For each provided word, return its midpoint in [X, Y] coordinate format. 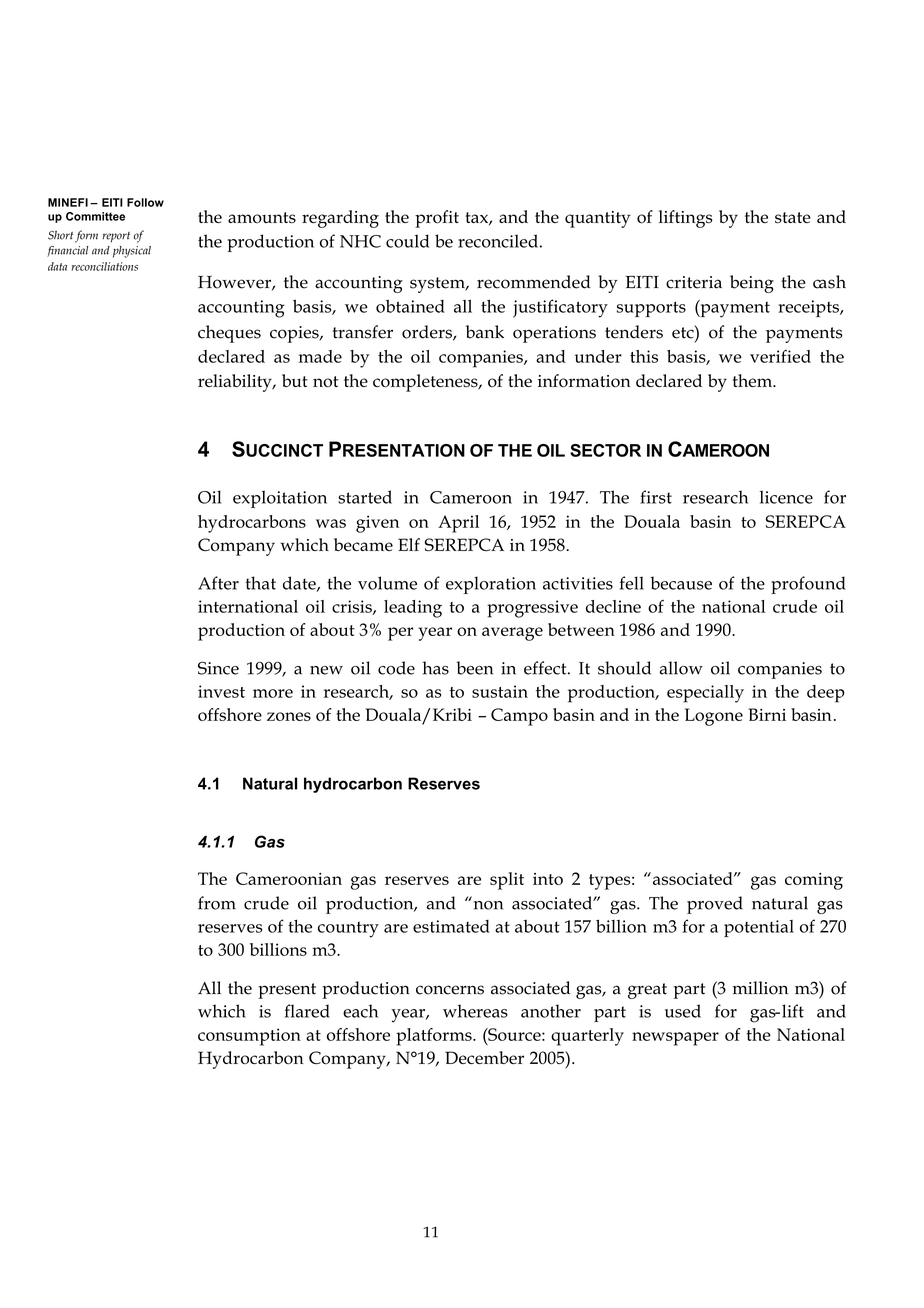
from [217, 903]
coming [814, 881]
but [295, 380]
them [754, 380]
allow [681, 668]
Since [218, 668]
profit [437, 219]
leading [413, 609]
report [116, 237]
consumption [249, 1037]
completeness [426, 383]
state [793, 218]
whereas [475, 1011]
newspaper [675, 1039]
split [507, 881]
